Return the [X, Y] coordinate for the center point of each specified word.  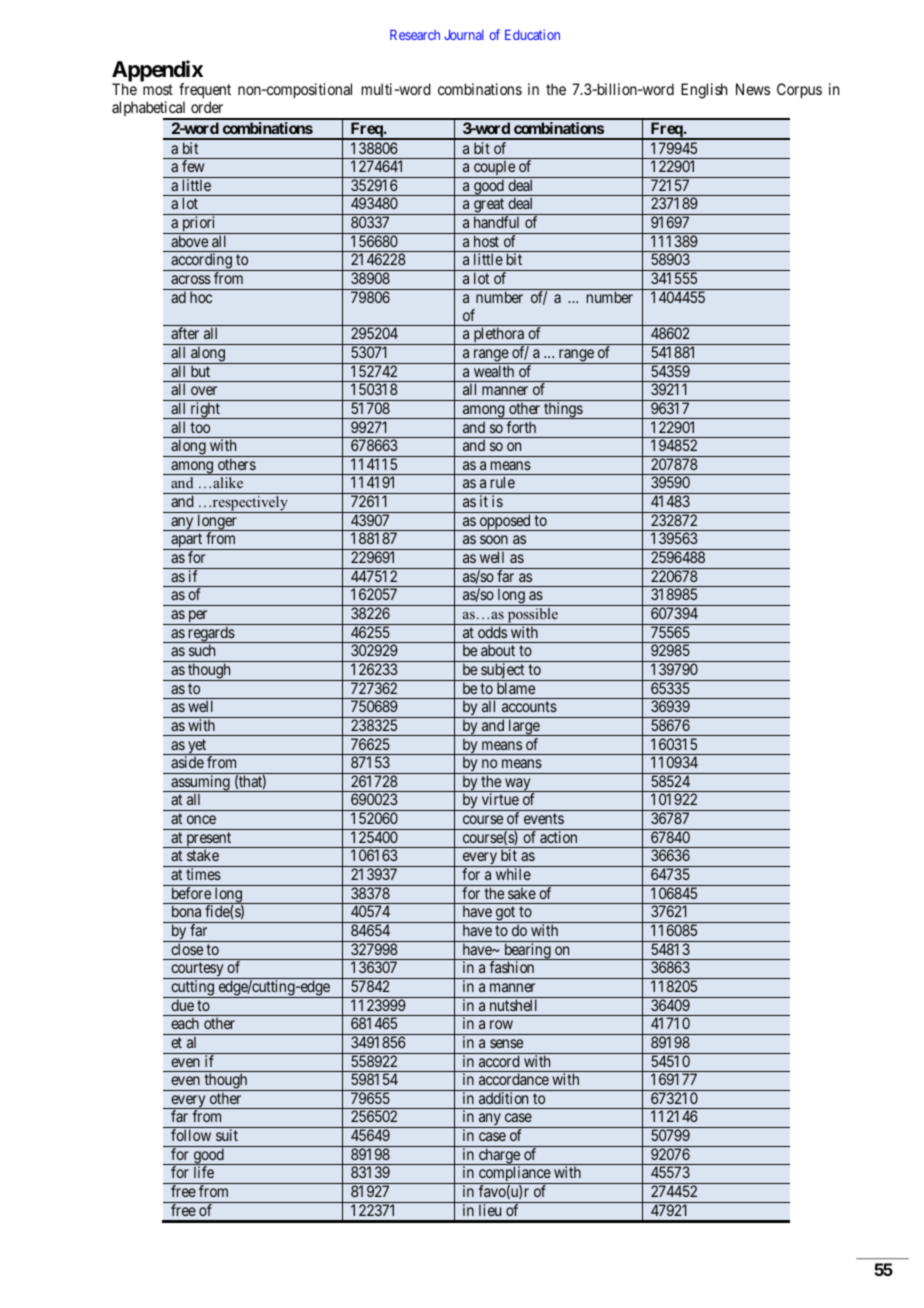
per [198, 617]
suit [227, 1135]
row [501, 1024]
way [518, 785]
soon [494, 539]
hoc [201, 297]
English [704, 91]
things [563, 410]
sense [506, 1043]
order [207, 107]
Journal [464, 34]
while [513, 874]
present [209, 840]
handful [496, 222]
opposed [505, 522]
